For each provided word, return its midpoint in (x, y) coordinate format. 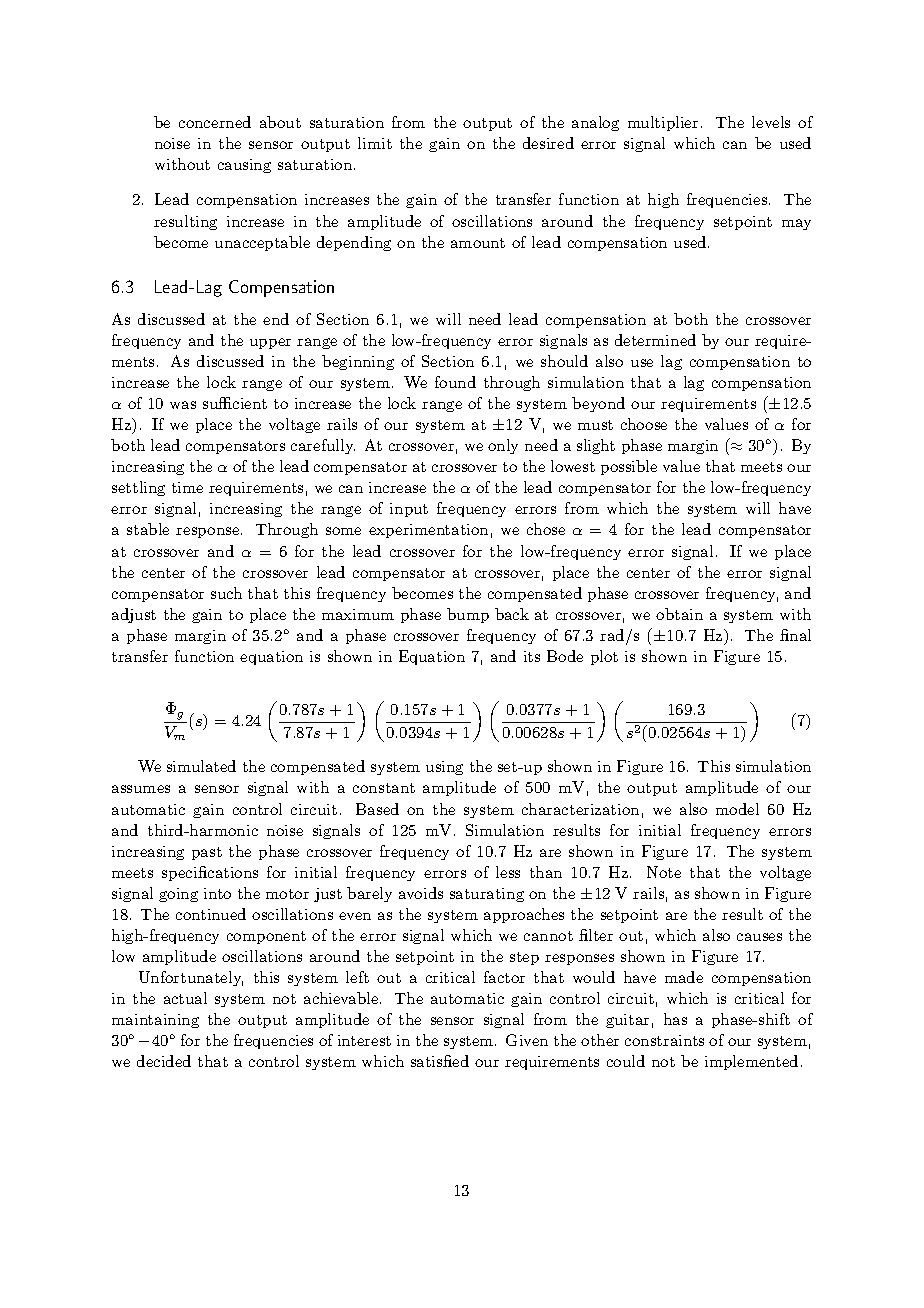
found (455, 382)
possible (629, 467)
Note (664, 872)
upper (270, 343)
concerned (215, 122)
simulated (201, 766)
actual (185, 998)
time (187, 487)
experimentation (428, 531)
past (207, 853)
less (508, 872)
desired (548, 143)
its (532, 656)
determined (655, 340)
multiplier (663, 123)
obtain (679, 614)
